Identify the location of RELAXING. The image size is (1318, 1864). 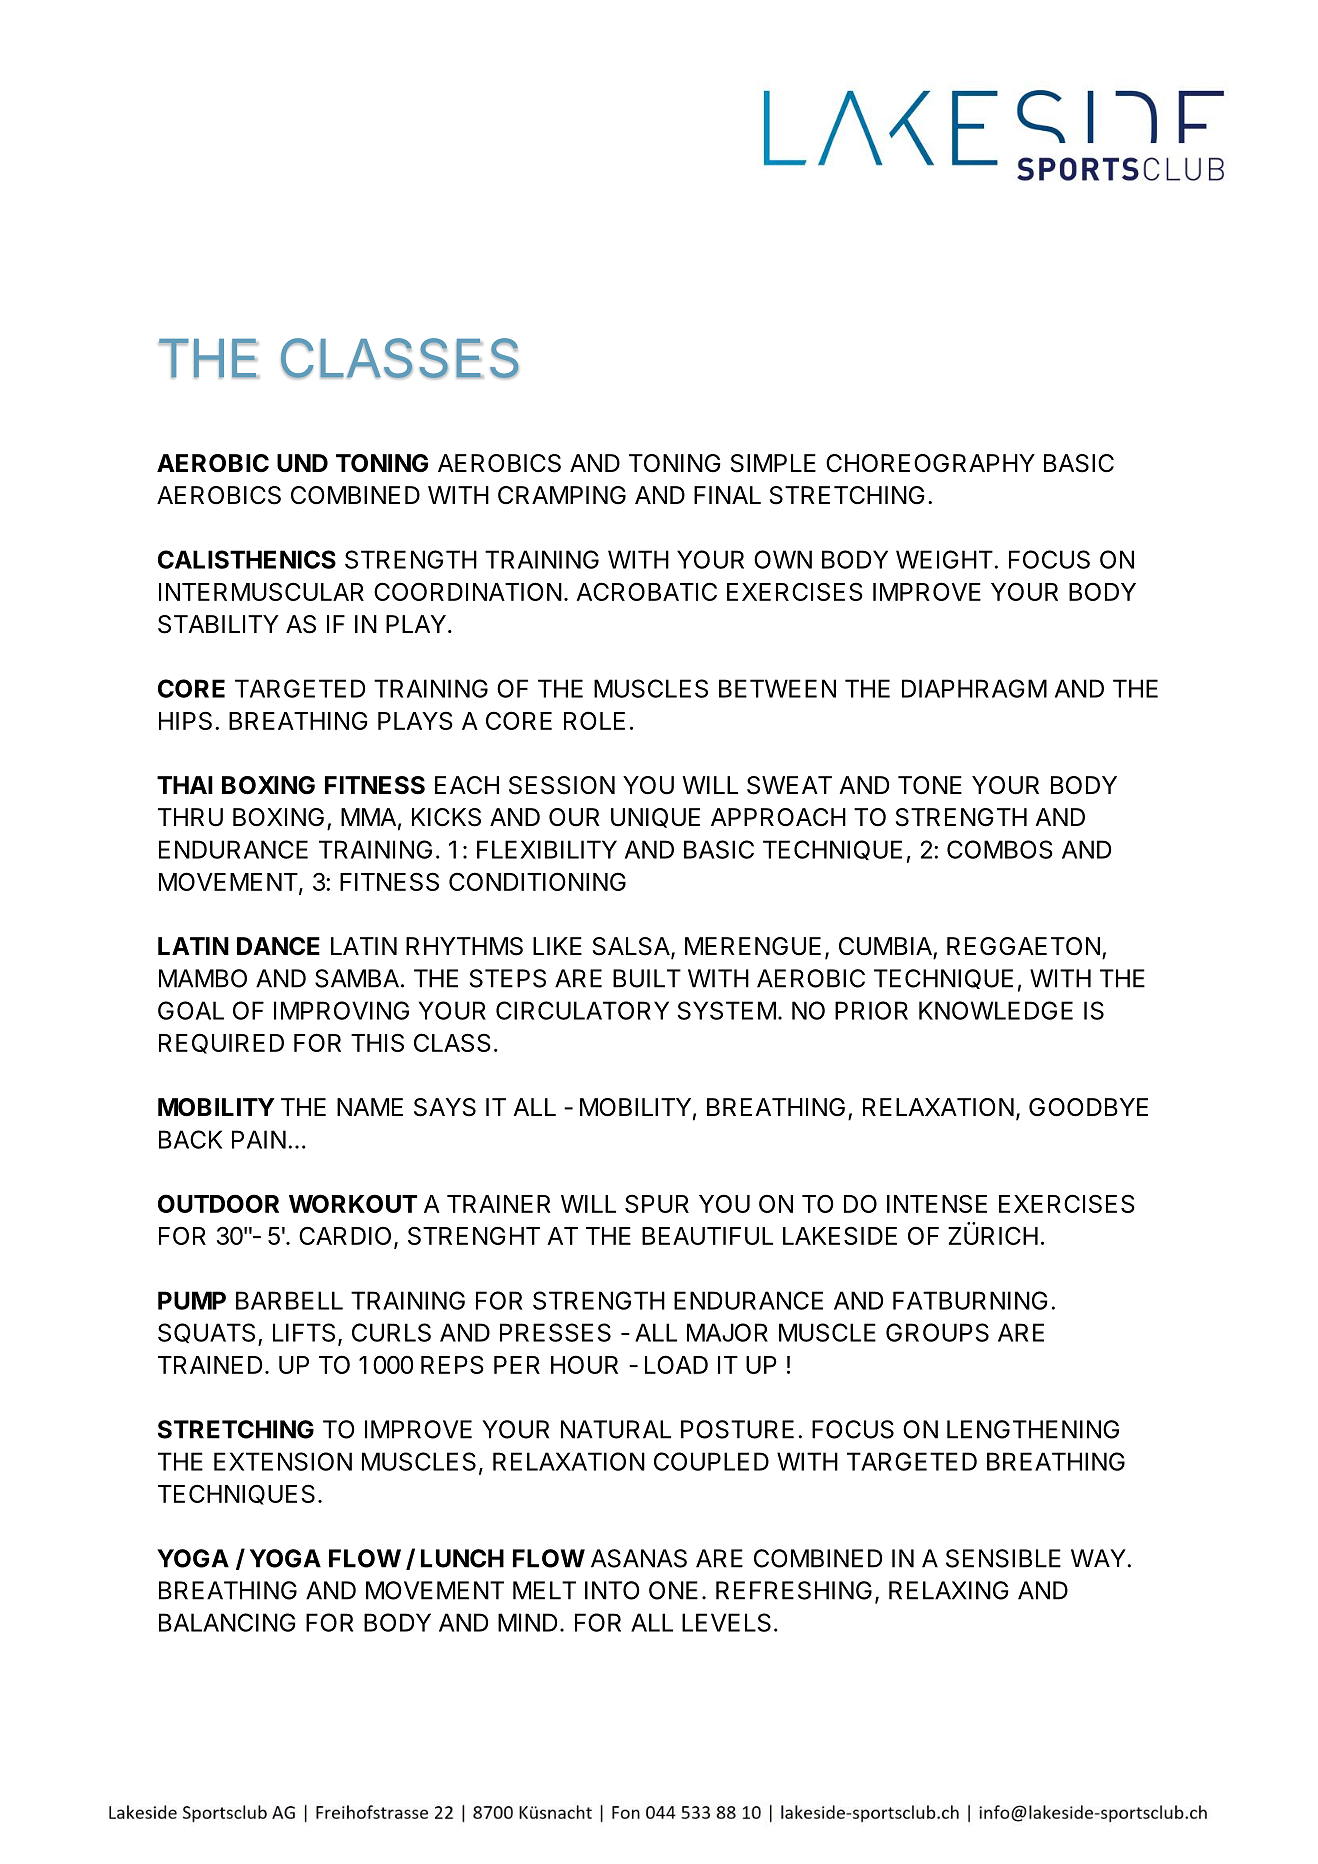
(949, 1590).
